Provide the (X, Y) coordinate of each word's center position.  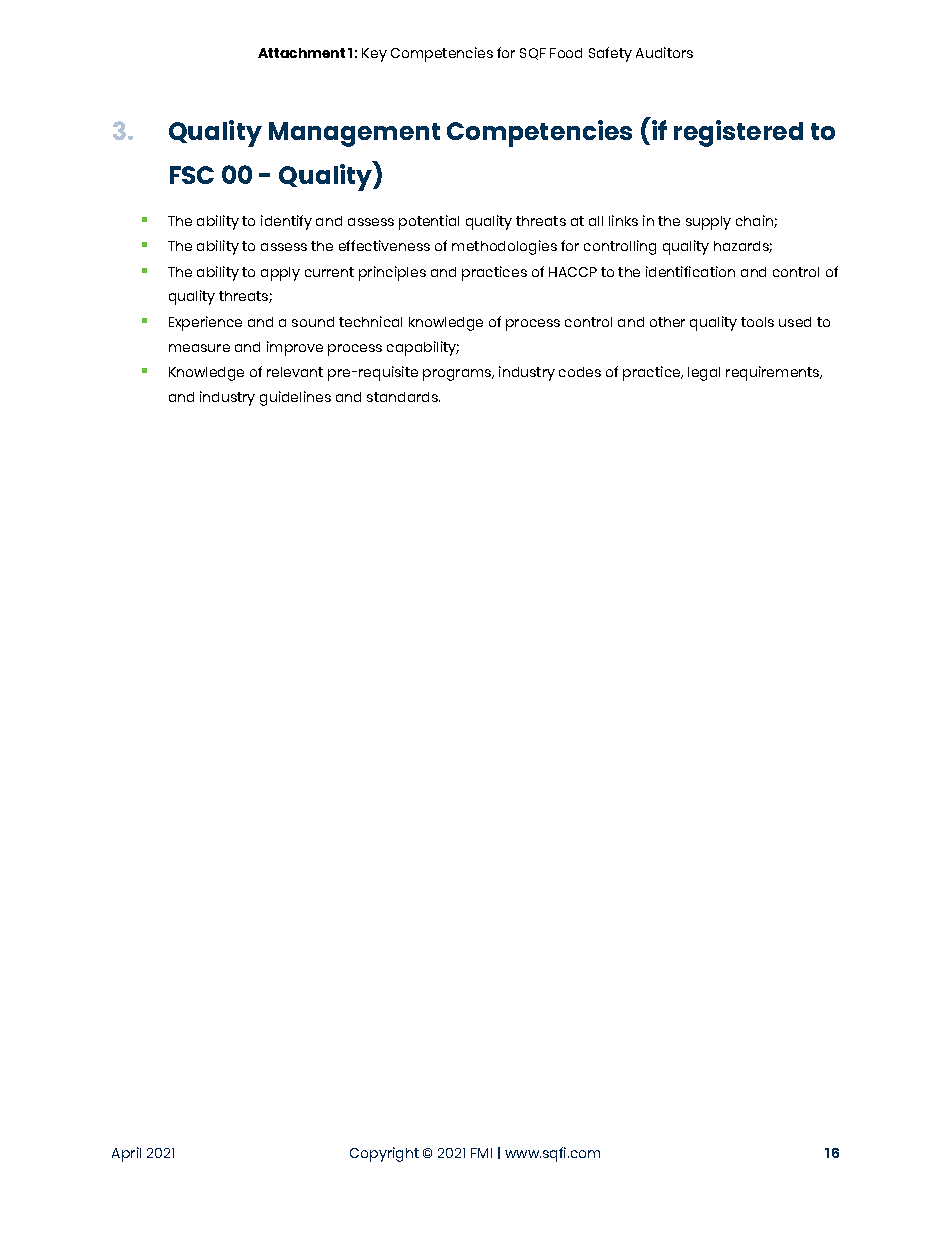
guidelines (295, 398)
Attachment (301, 53)
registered (738, 133)
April (126, 1154)
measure (199, 348)
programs (458, 375)
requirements (774, 373)
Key (374, 55)
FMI (481, 1153)
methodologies (504, 247)
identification (690, 271)
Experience (205, 323)
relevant (295, 372)
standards (403, 397)
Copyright (384, 1154)
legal (704, 374)
